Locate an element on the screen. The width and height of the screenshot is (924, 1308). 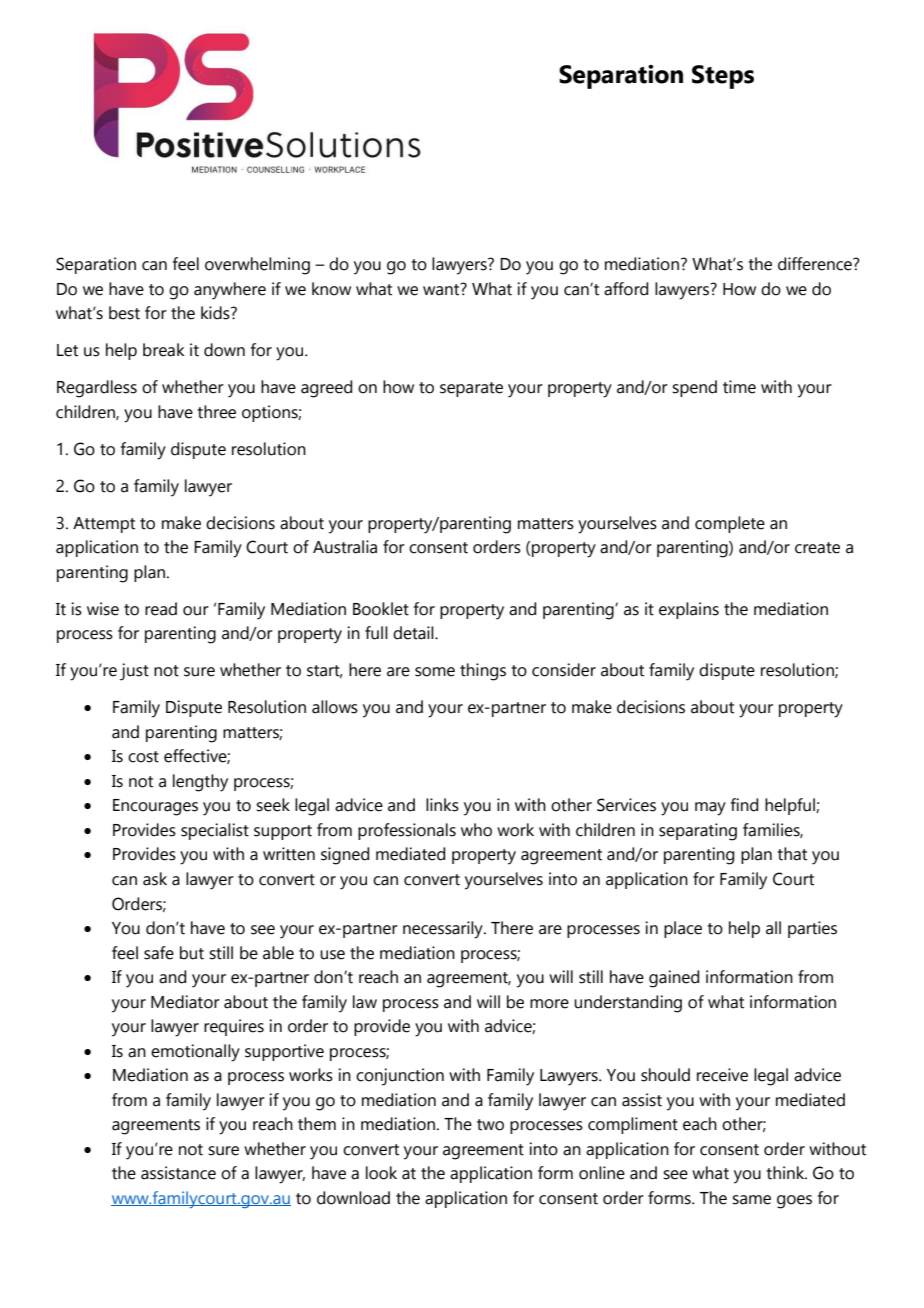
overwhelming is located at coordinates (257, 266).
